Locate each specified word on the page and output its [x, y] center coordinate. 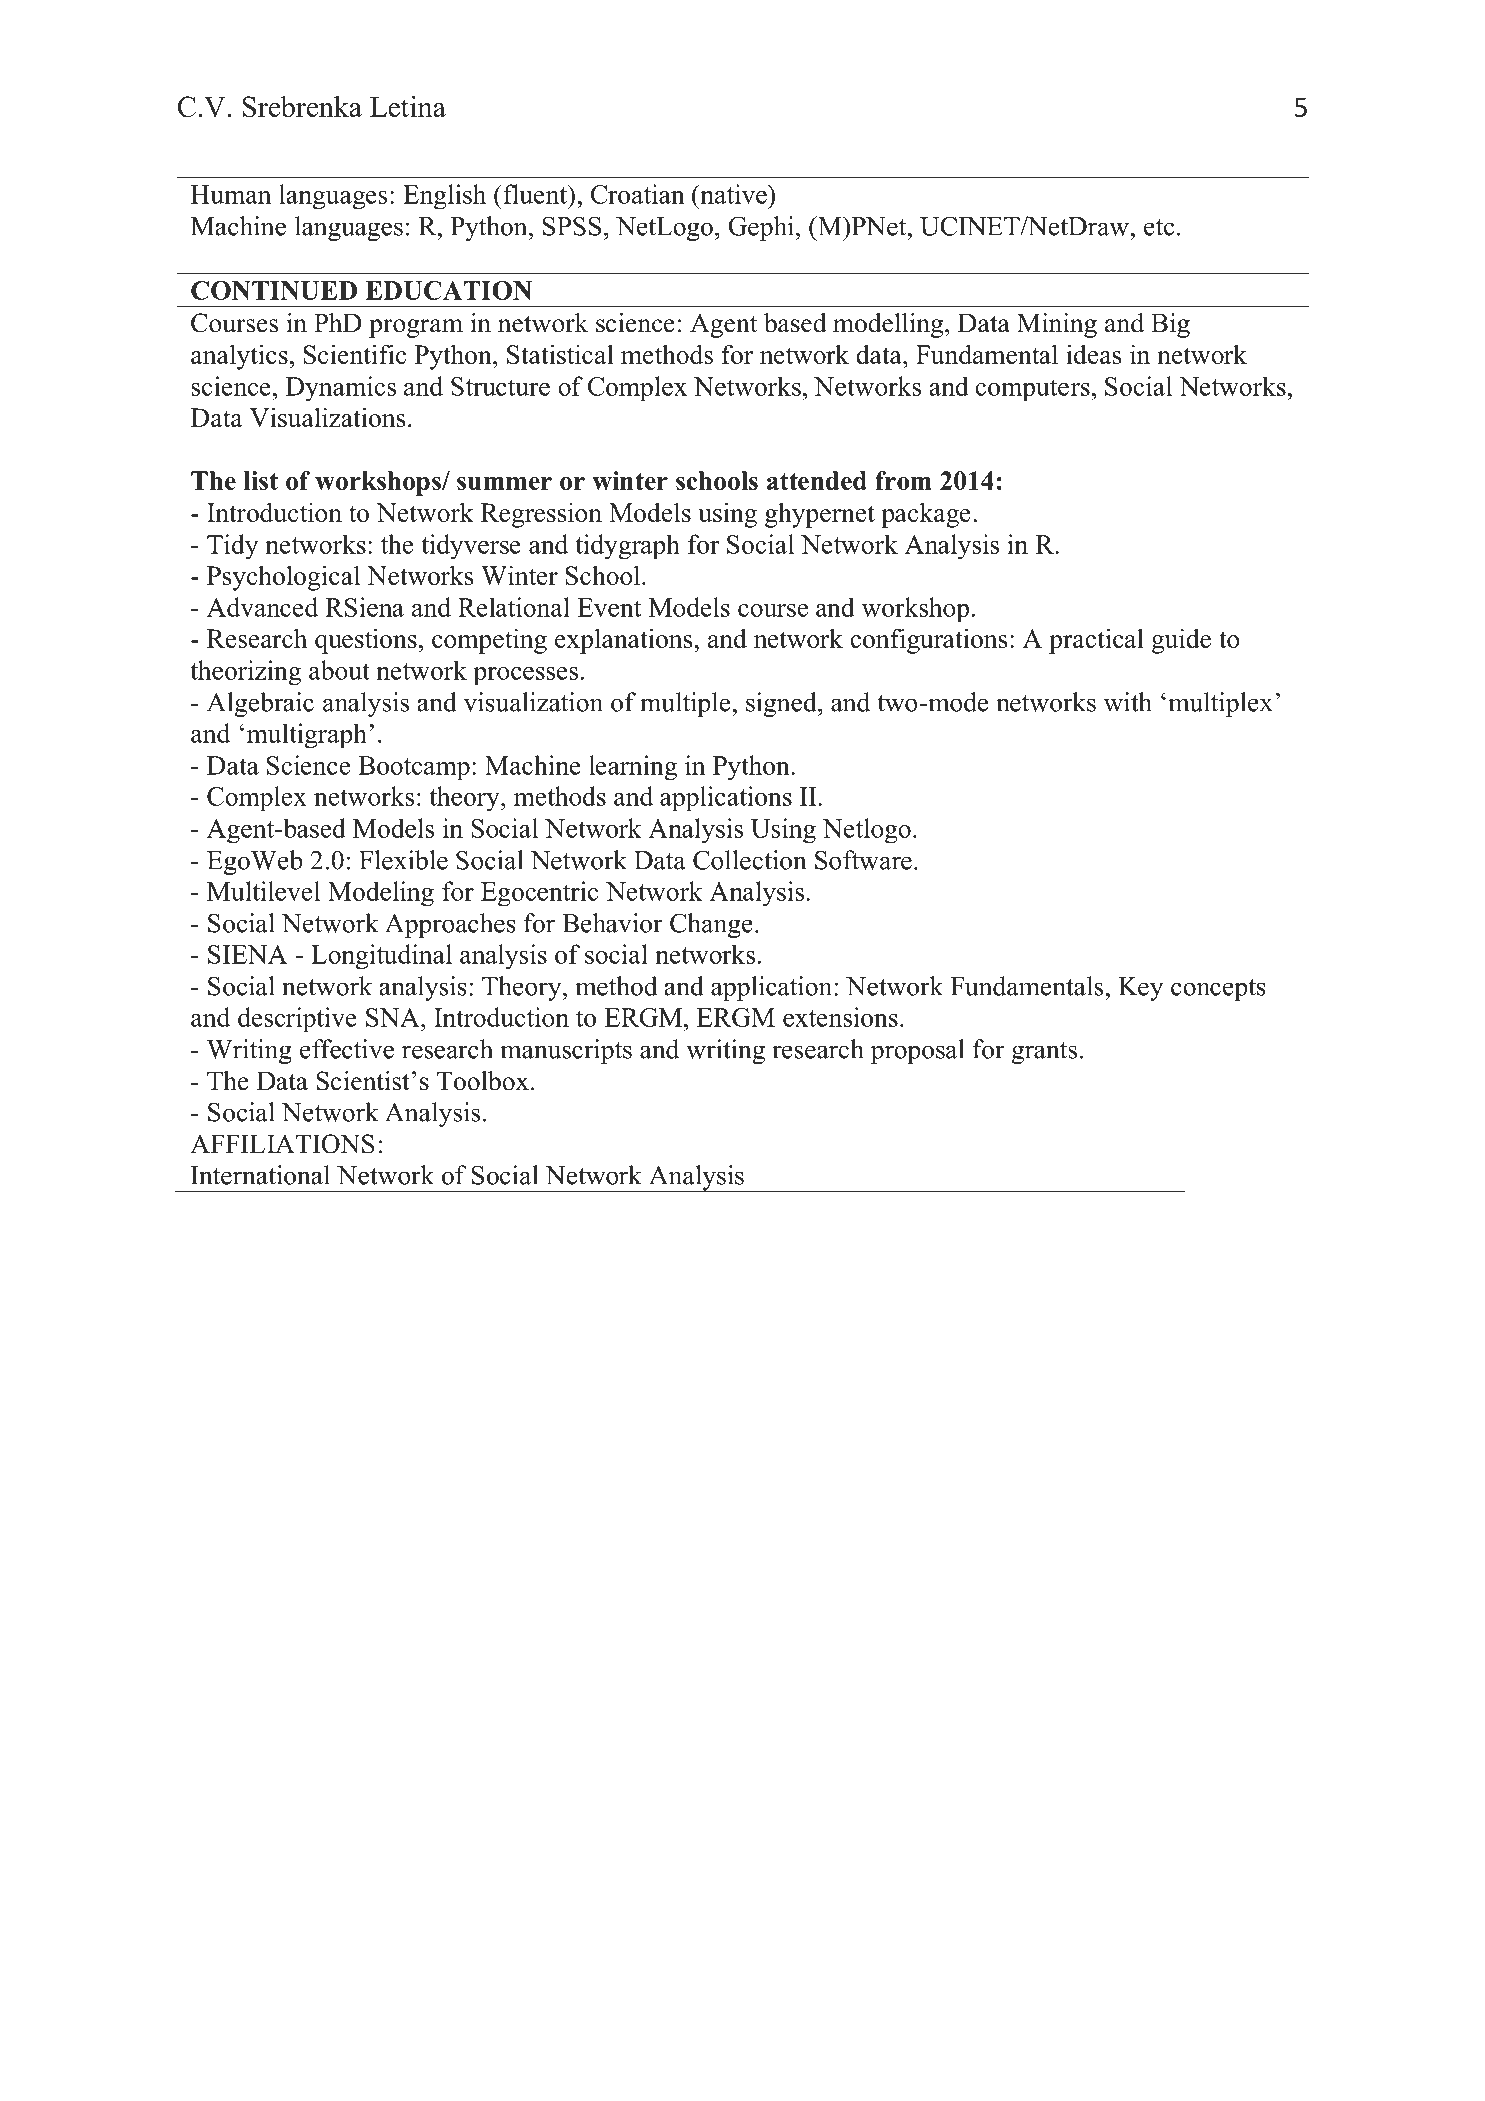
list [261, 480]
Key [1140, 989]
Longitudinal [381, 957]
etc [1159, 227]
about [339, 670]
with [1128, 702]
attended [817, 480]
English [444, 196]
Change [711, 925]
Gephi [762, 228]
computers [1032, 390]
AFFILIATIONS [282, 1144]
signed [782, 704]
